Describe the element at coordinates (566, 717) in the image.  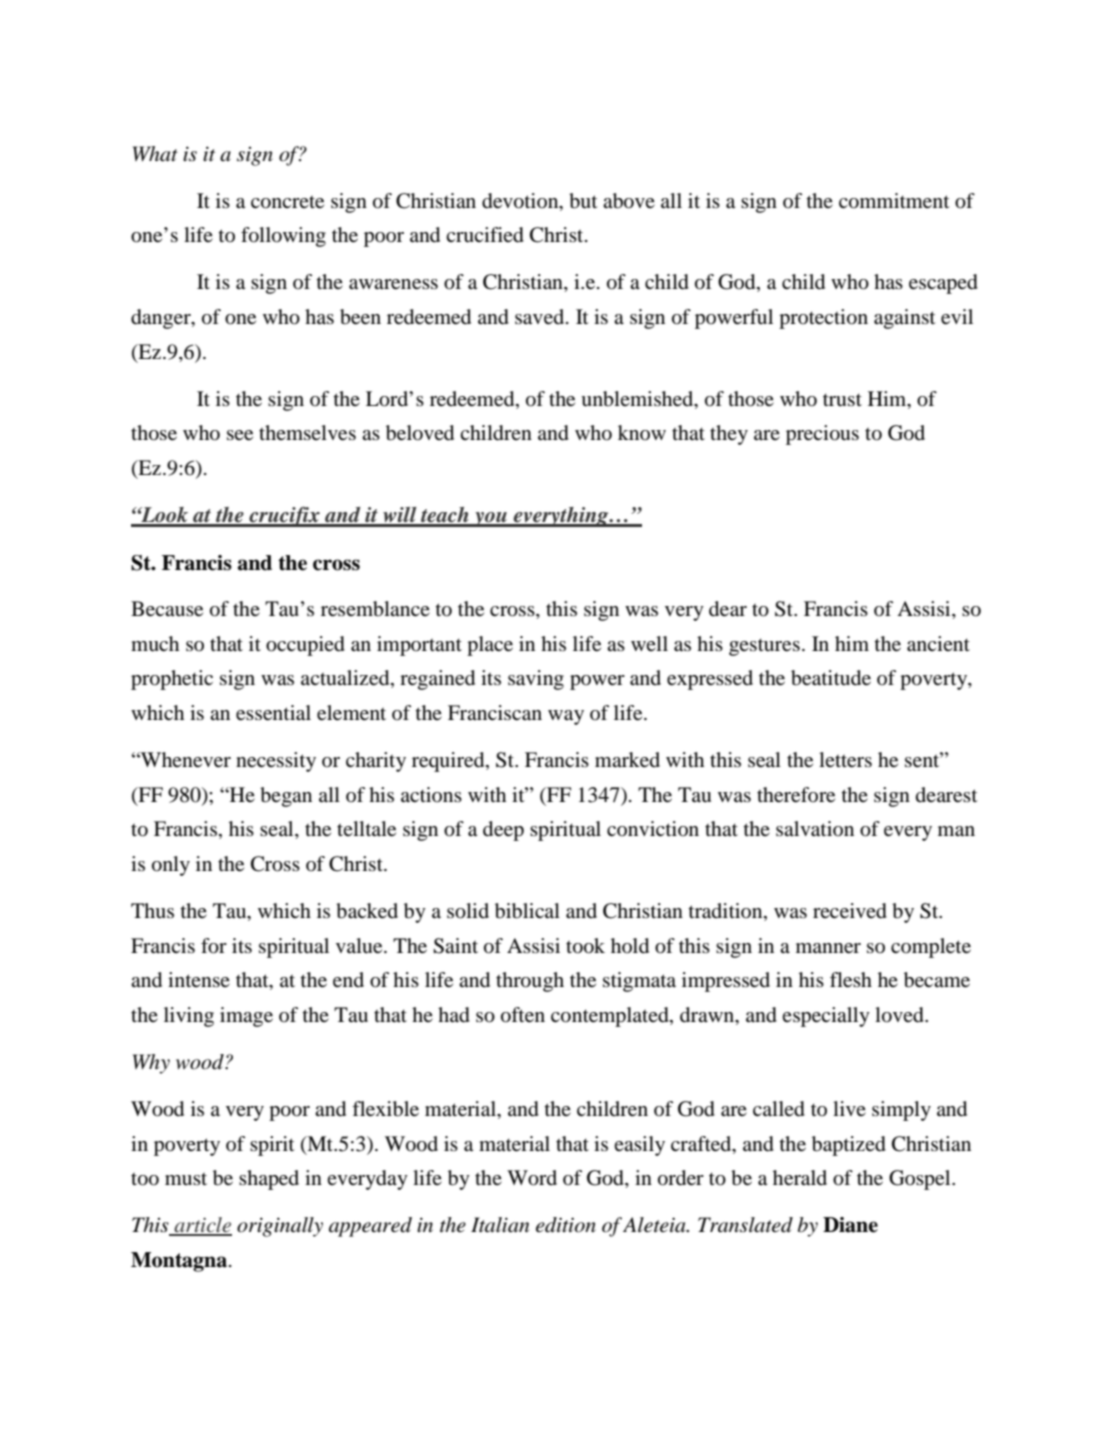
I see `way` at that location.
